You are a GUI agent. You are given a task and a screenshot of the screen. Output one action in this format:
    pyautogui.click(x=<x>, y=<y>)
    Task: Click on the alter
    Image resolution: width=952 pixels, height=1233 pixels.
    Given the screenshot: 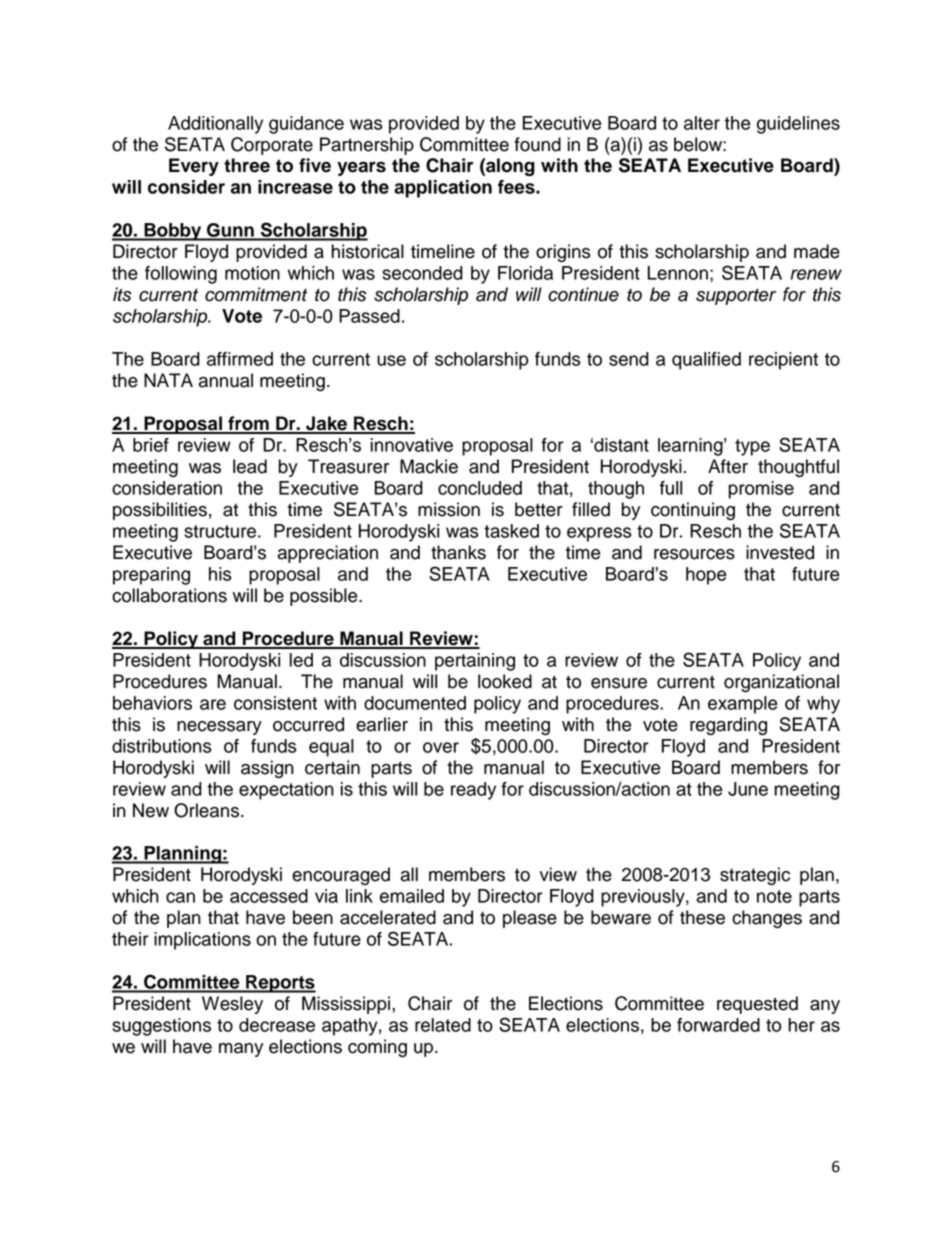 What is the action you would take?
    pyautogui.click(x=702, y=123)
